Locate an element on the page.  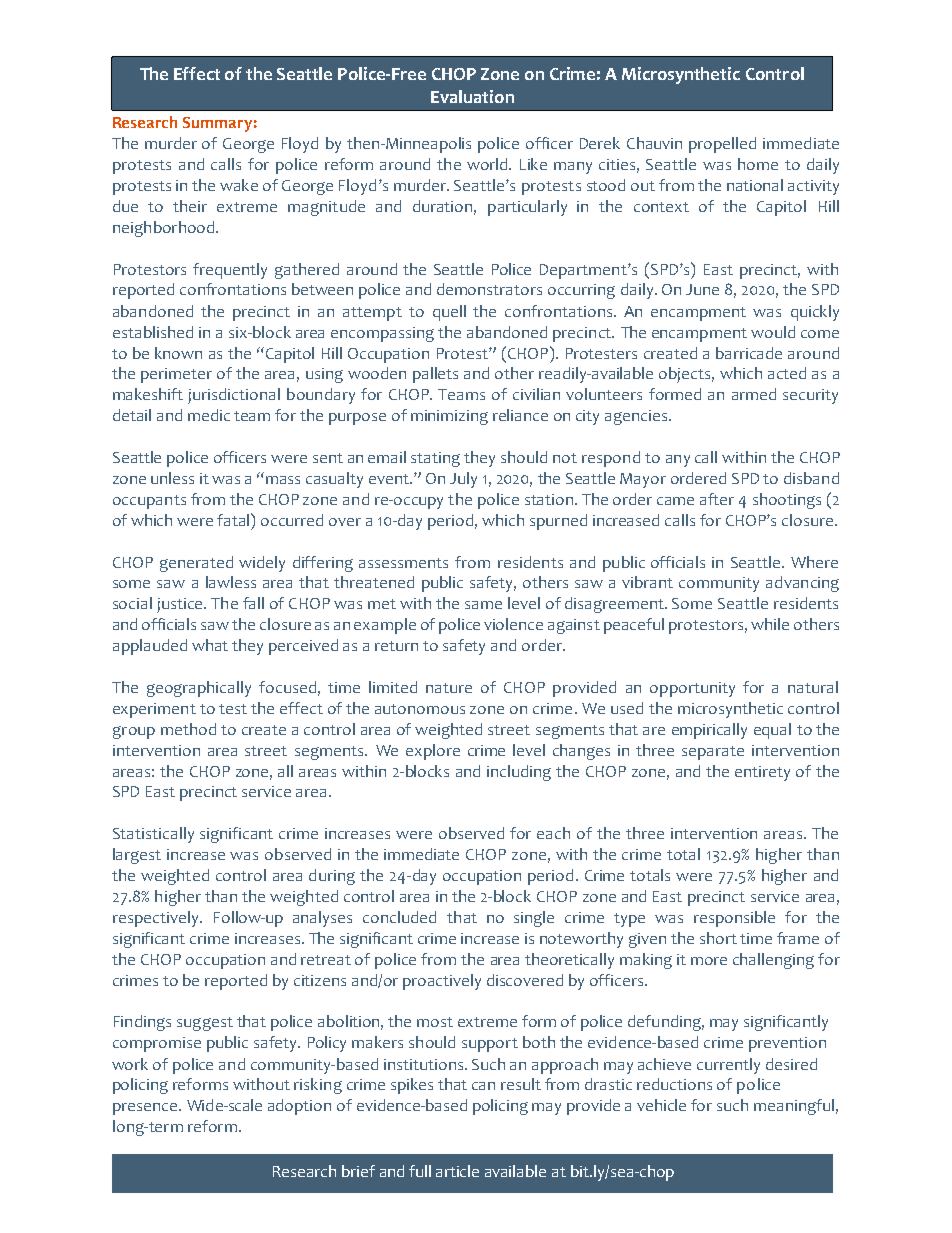
Evaluation is located at coordinates (472, 96).
